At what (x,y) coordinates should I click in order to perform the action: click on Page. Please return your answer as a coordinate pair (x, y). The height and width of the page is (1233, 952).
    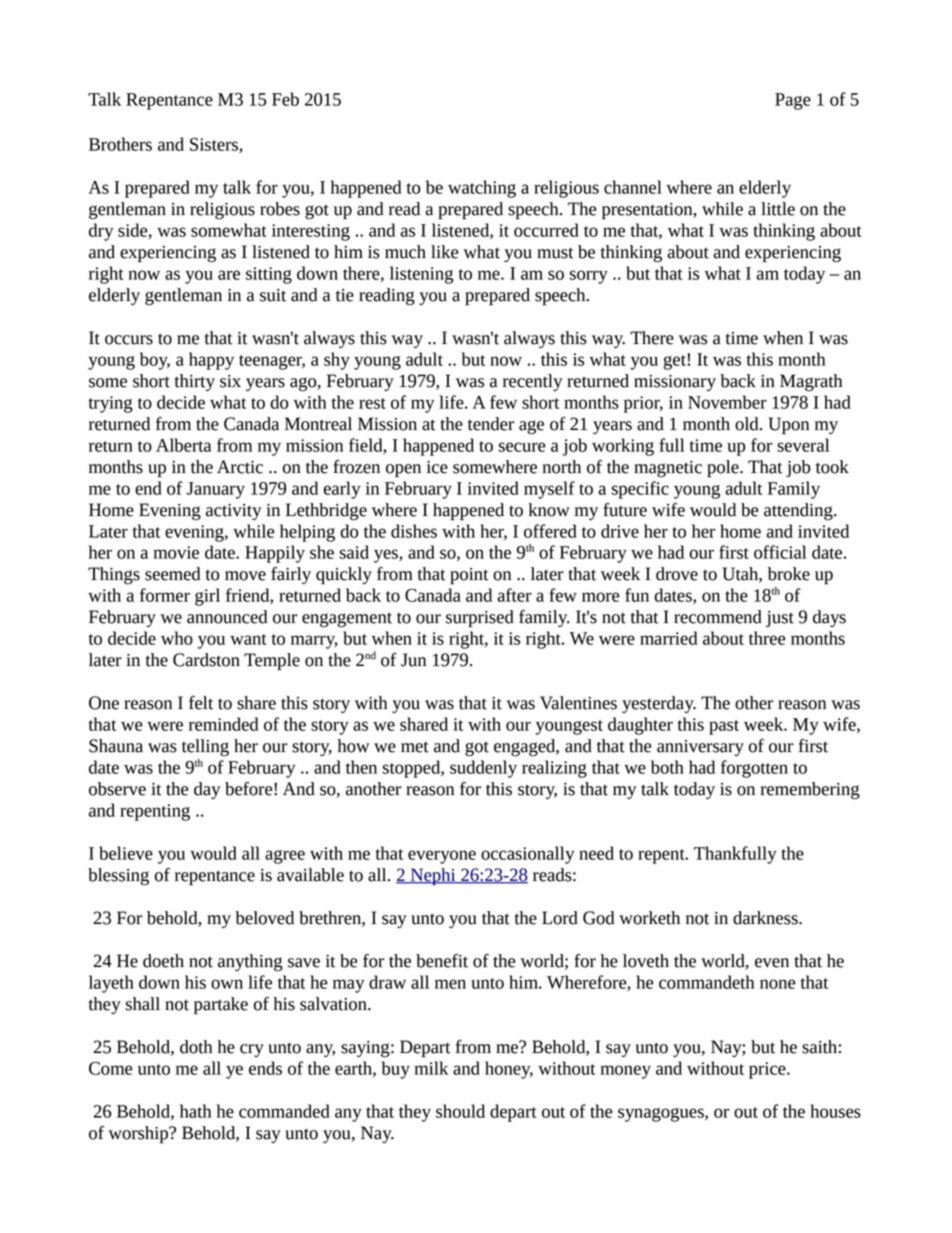
    Looking at the image, I should click on (793, 101).
